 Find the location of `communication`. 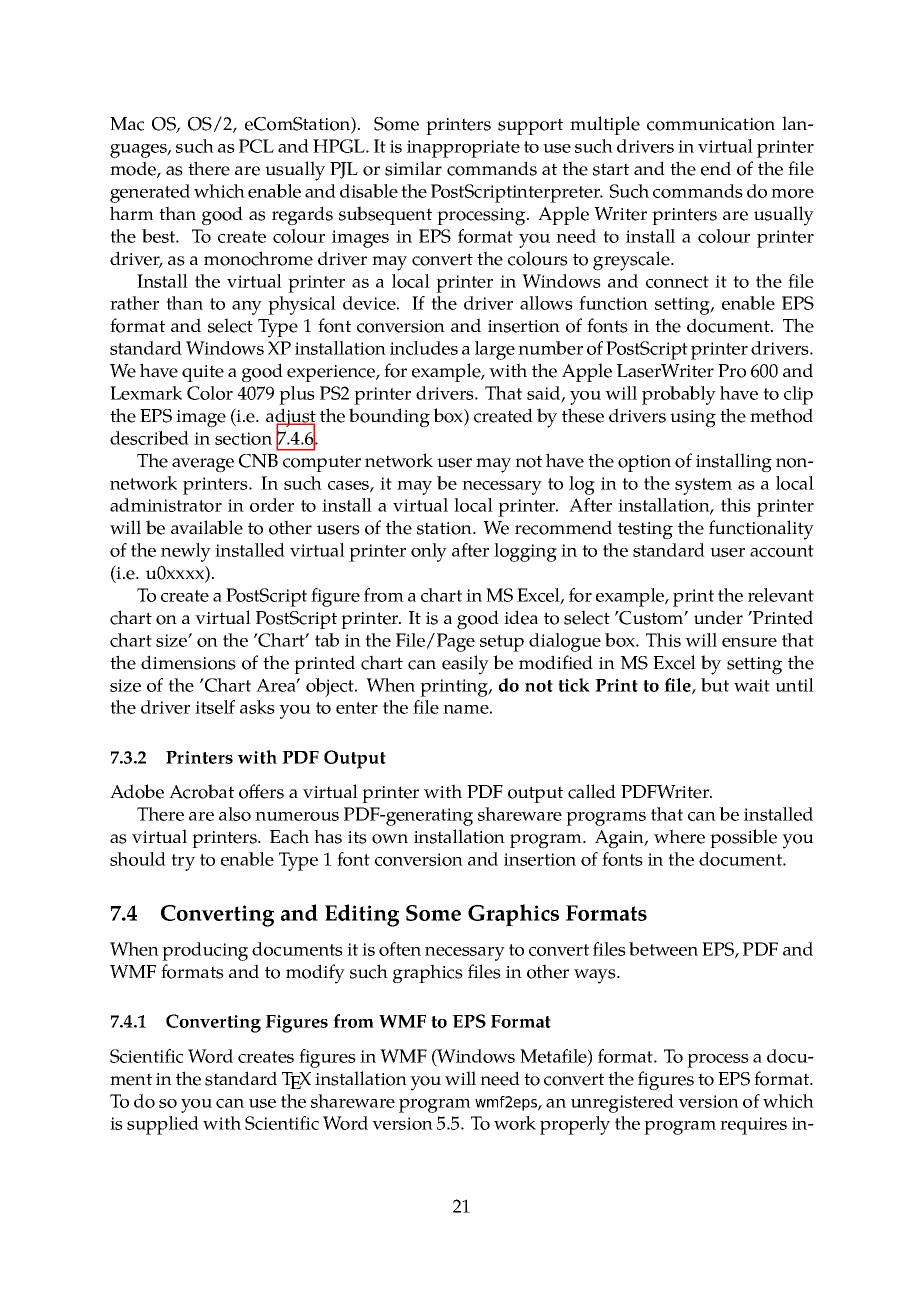

communication is located at coordinates (711, 124).
